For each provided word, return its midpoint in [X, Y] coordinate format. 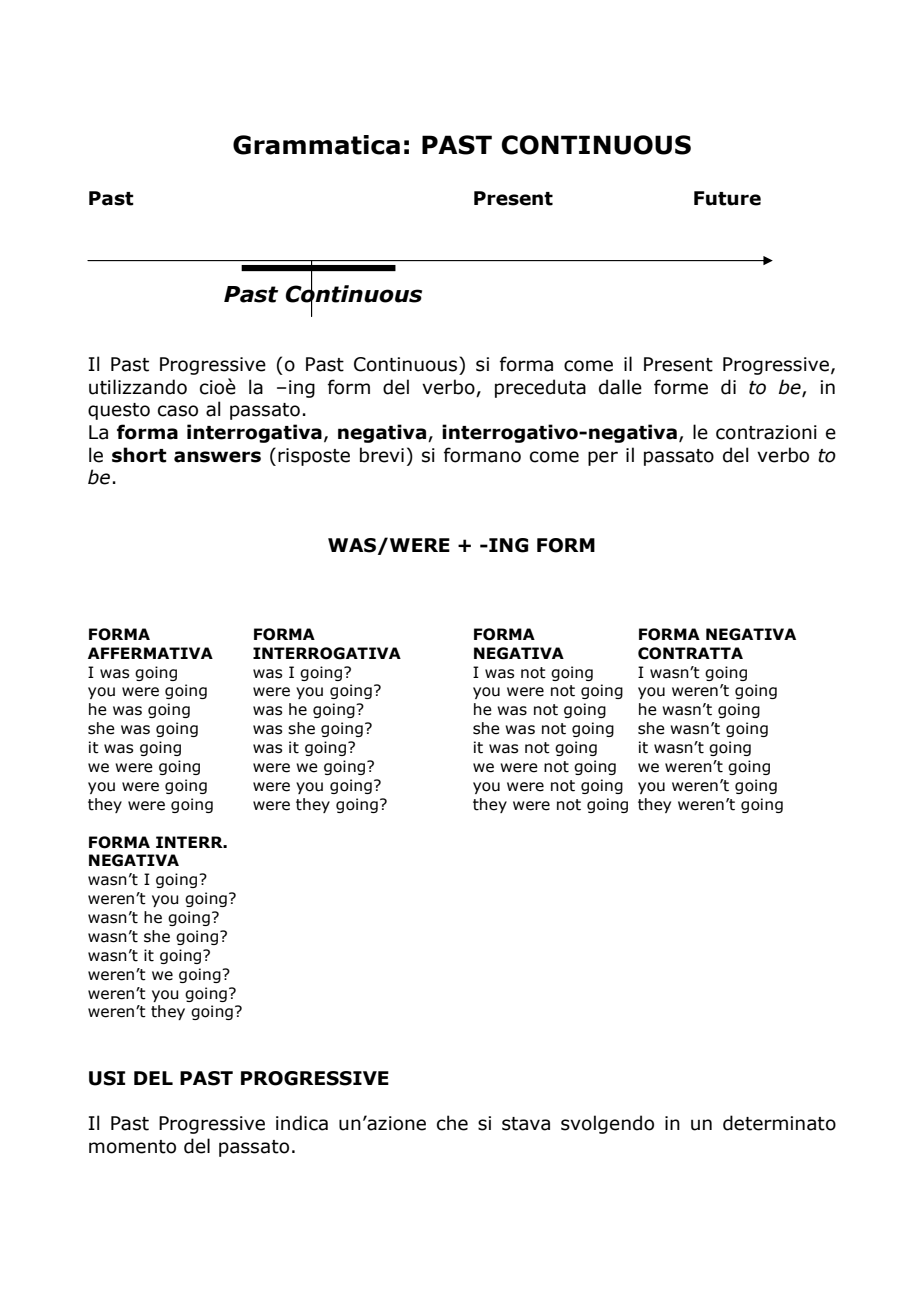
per [603, 458]
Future [727, 198]
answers [217, 457]
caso [178, 411]
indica [302, 1123]
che [452, 1123]
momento [132, 1147]
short [139, 455]
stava [526, 1124]
